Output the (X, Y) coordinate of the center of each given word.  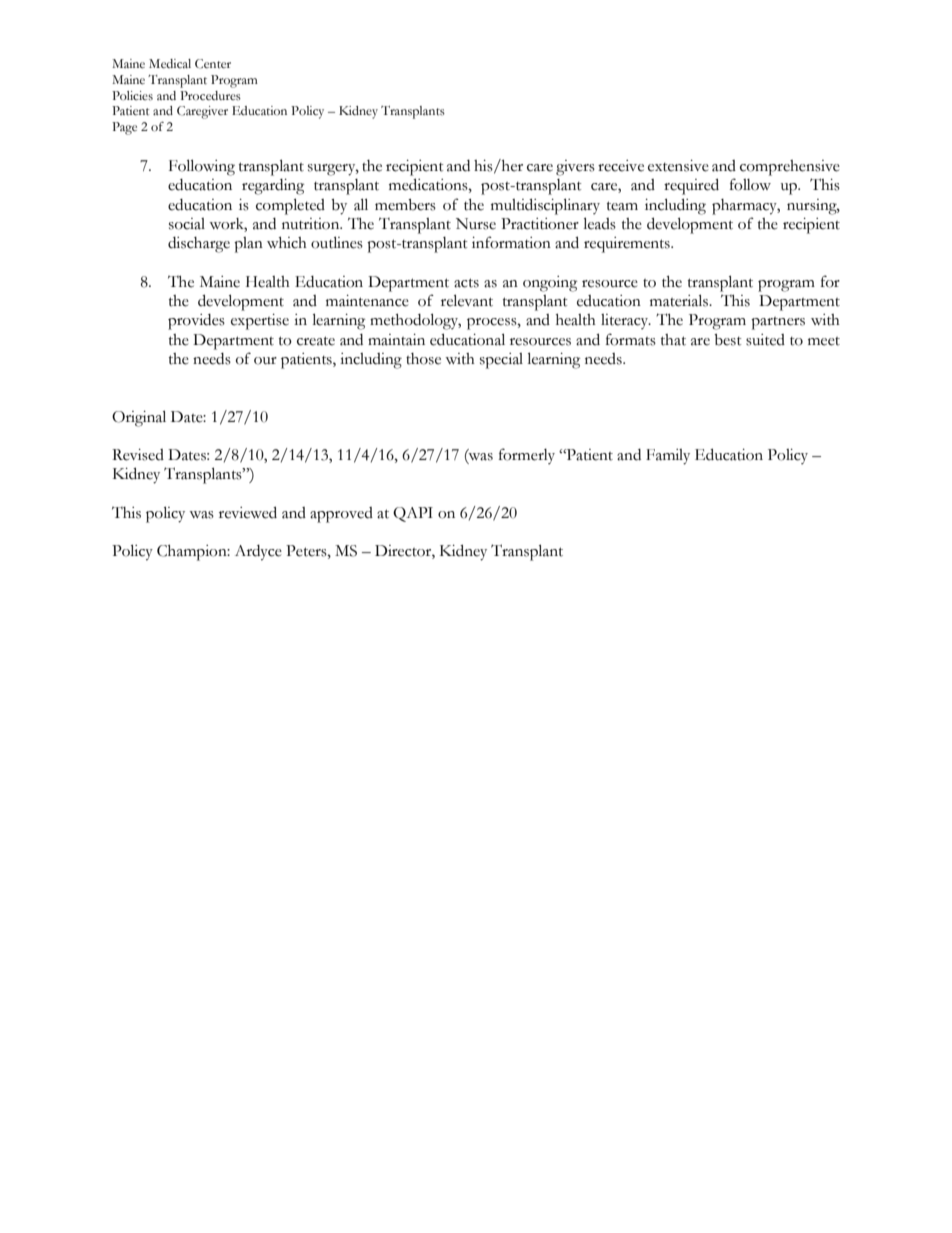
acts (466, 283)
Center (213, 64)
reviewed (248, 512)
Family (668, 457)
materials (680, 300)
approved (341, 515)
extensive (678, 166)
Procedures (210, 95)
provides (196, 322)
